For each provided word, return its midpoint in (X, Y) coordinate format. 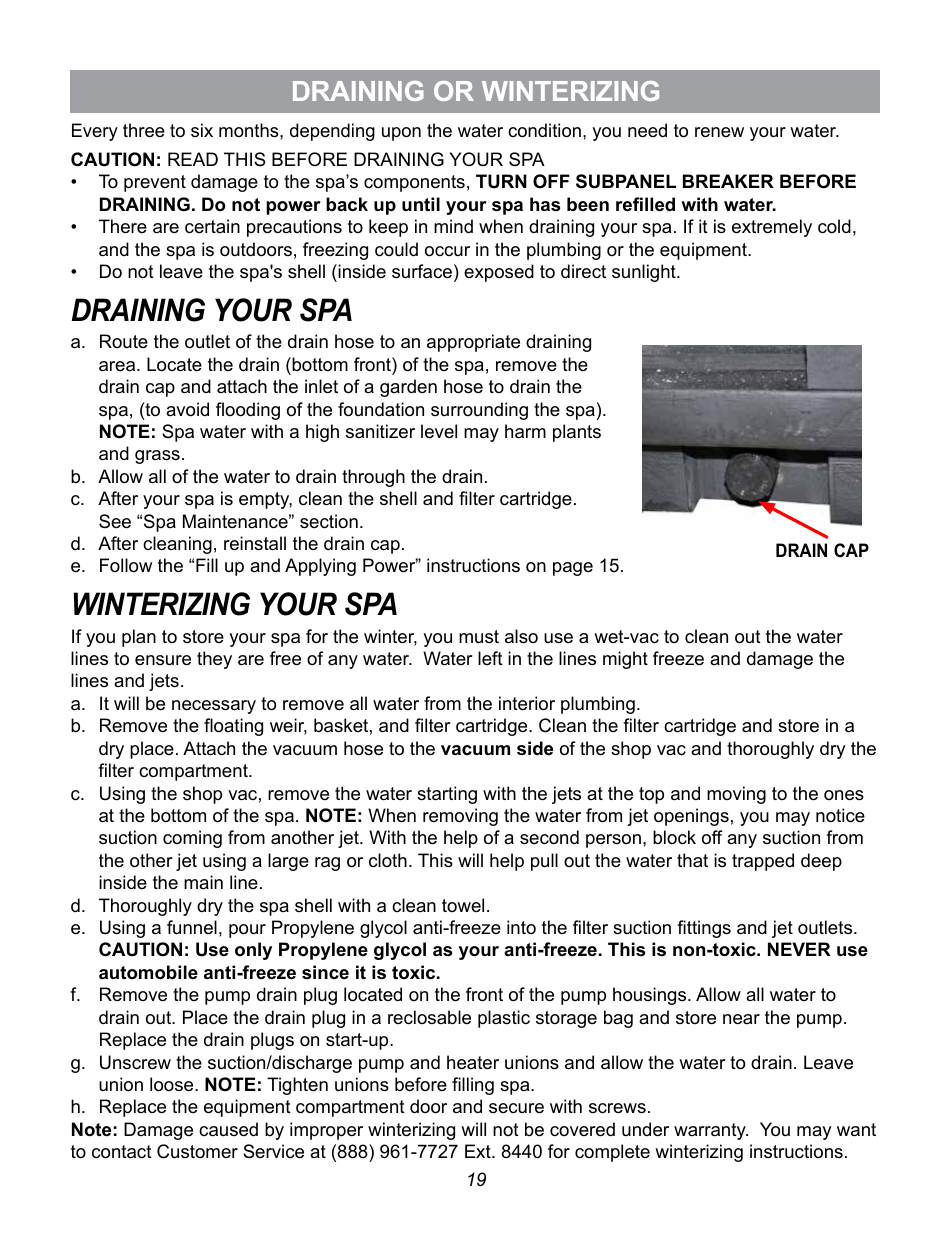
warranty (711, 1131)
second (549, 837)
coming (192, 839)
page (573, 569)
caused (228, 1129)
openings (691, 817)
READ (193, 159)
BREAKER (728, 181)
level (439, 431)
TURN (501, 181)
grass (157, 457)
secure (516, 1108)
